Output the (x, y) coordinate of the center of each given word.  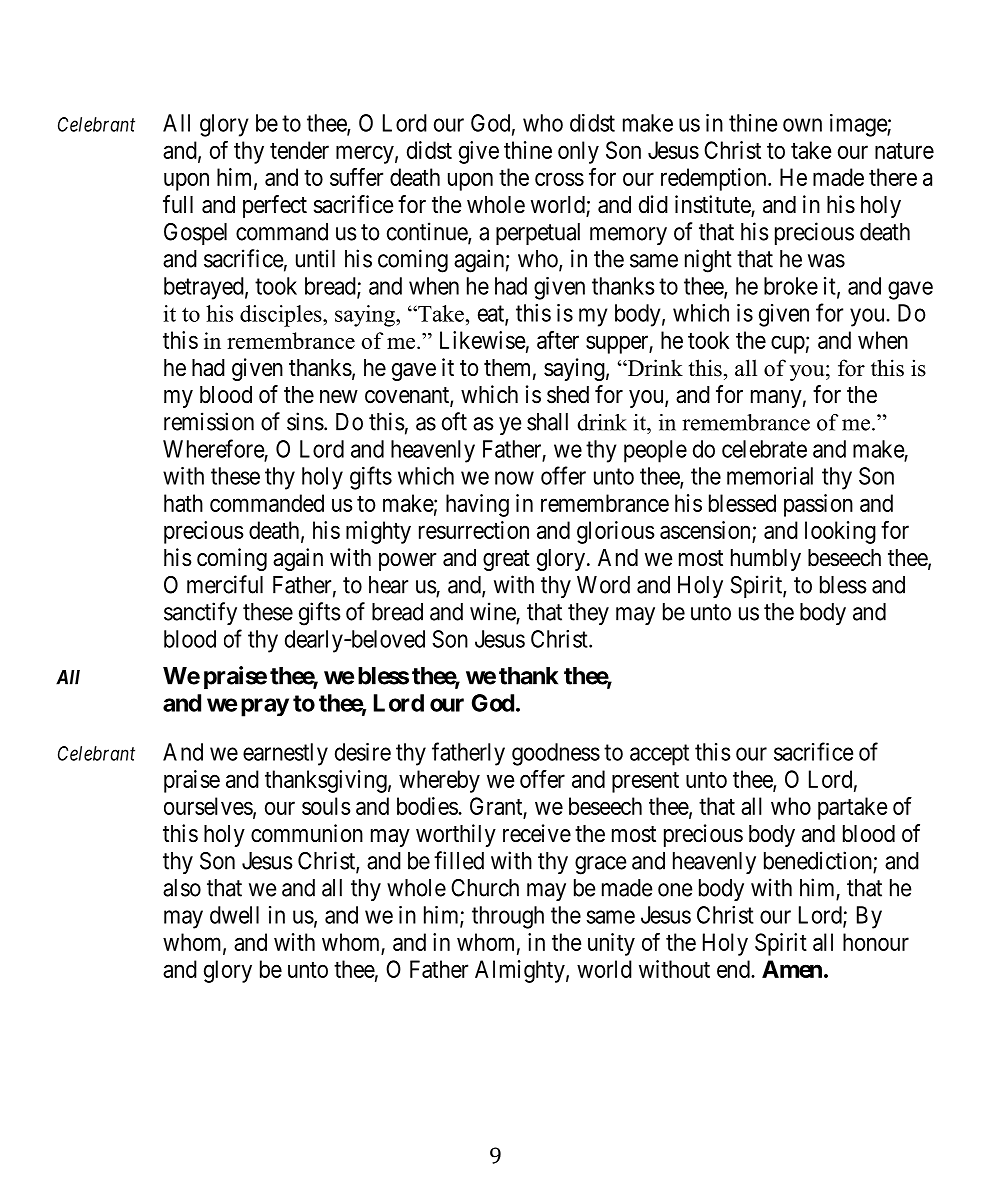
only (578, 152)
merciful (225, 584)
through (508, 917)
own (802, 125)
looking (840, 532)
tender (299, 150)
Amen (792, 969)
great (506, 560)
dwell (234, 915)
